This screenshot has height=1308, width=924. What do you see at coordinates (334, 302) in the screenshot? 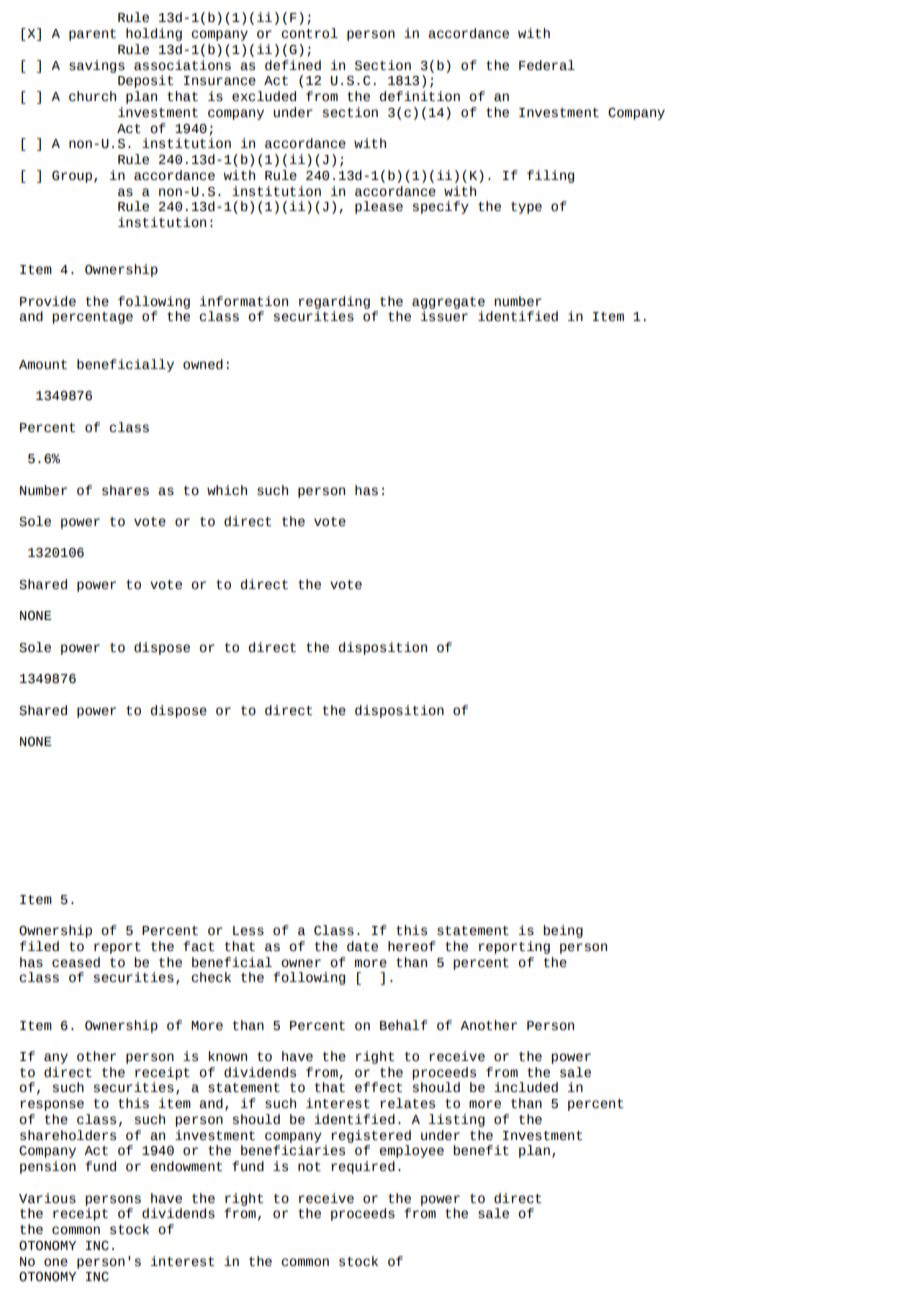
I see `regarding` at bounding box center [334, 302].
